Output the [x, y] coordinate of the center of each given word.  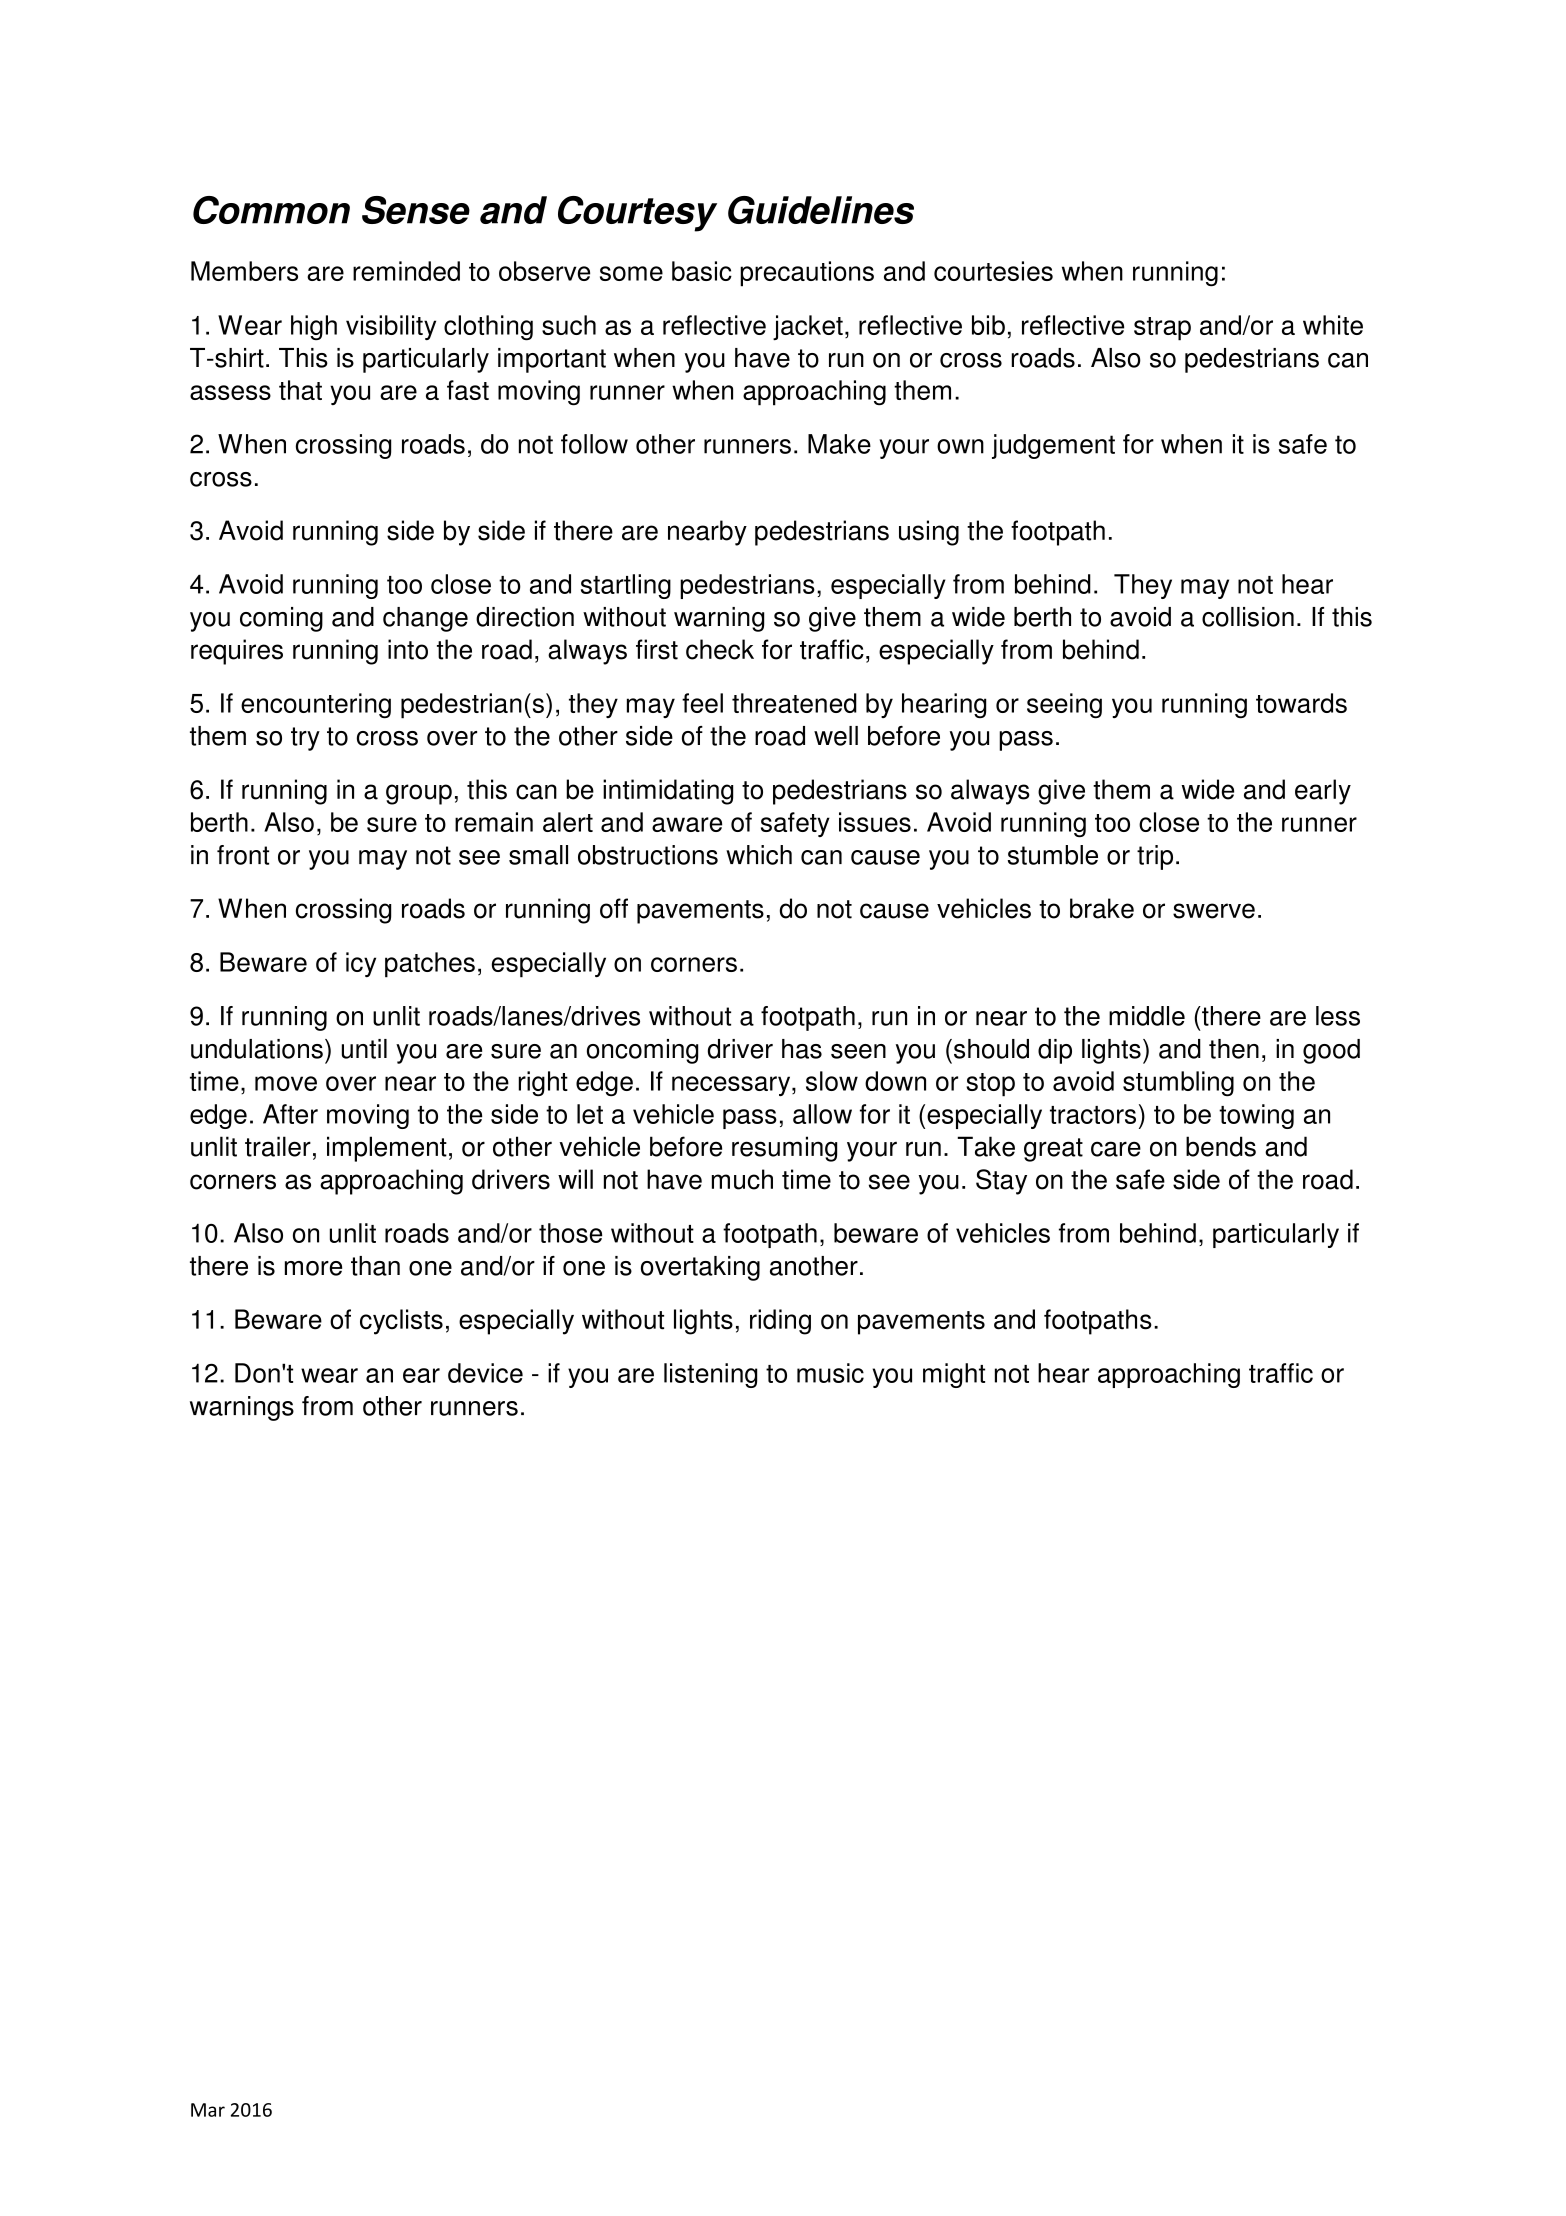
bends [1221, 1146]
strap [1162, 329]
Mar [208, 2110]
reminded [406, 271]
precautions [807, 274]
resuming [784, 1149]
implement [387, 1149]
